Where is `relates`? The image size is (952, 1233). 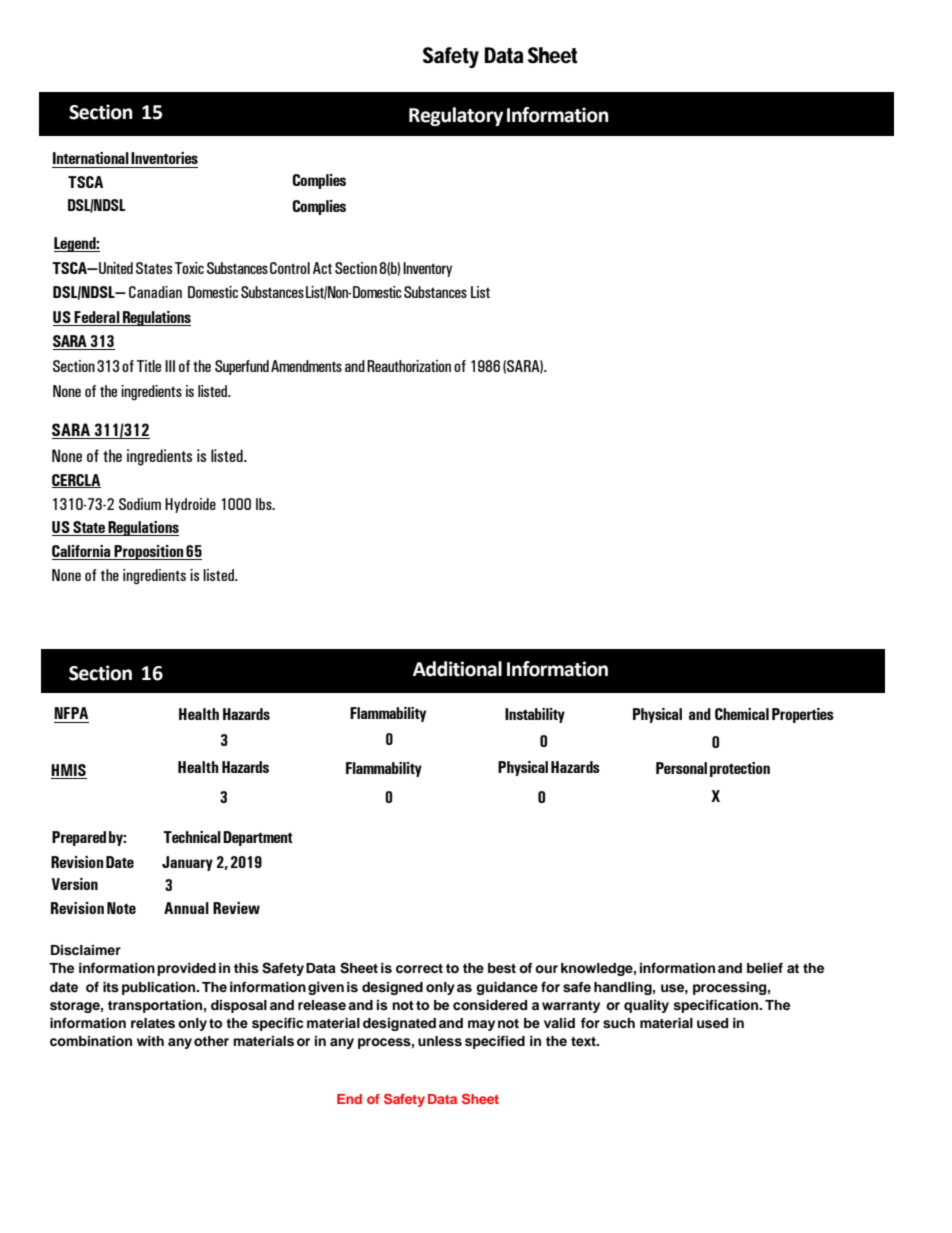
relates is located at coordinates (153, 1023).
